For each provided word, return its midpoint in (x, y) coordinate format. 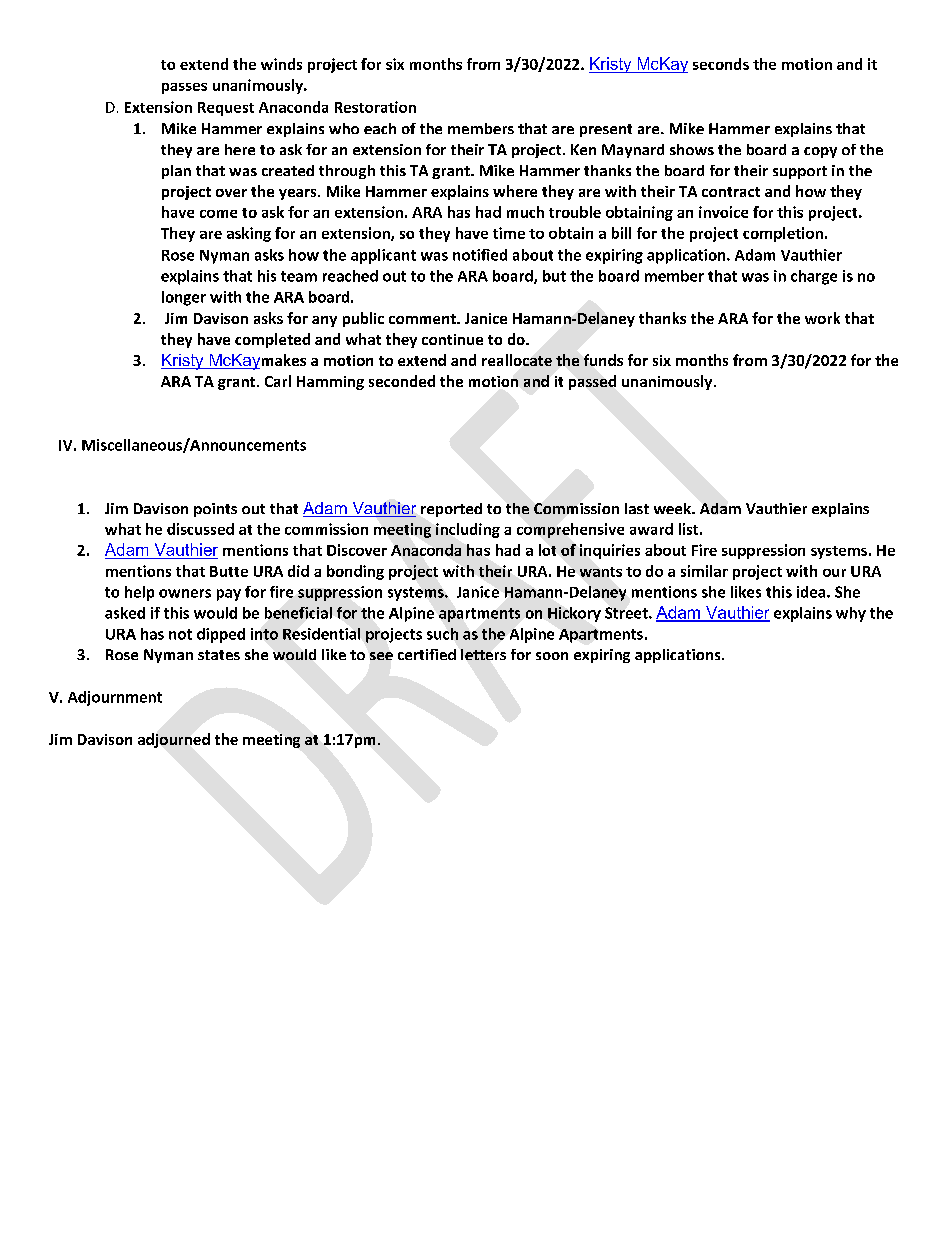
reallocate (517, 360)
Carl (278, 381)
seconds (721, 64)
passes (184, 88)
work (822, 318)
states (219, 655)
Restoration (375, 107)
